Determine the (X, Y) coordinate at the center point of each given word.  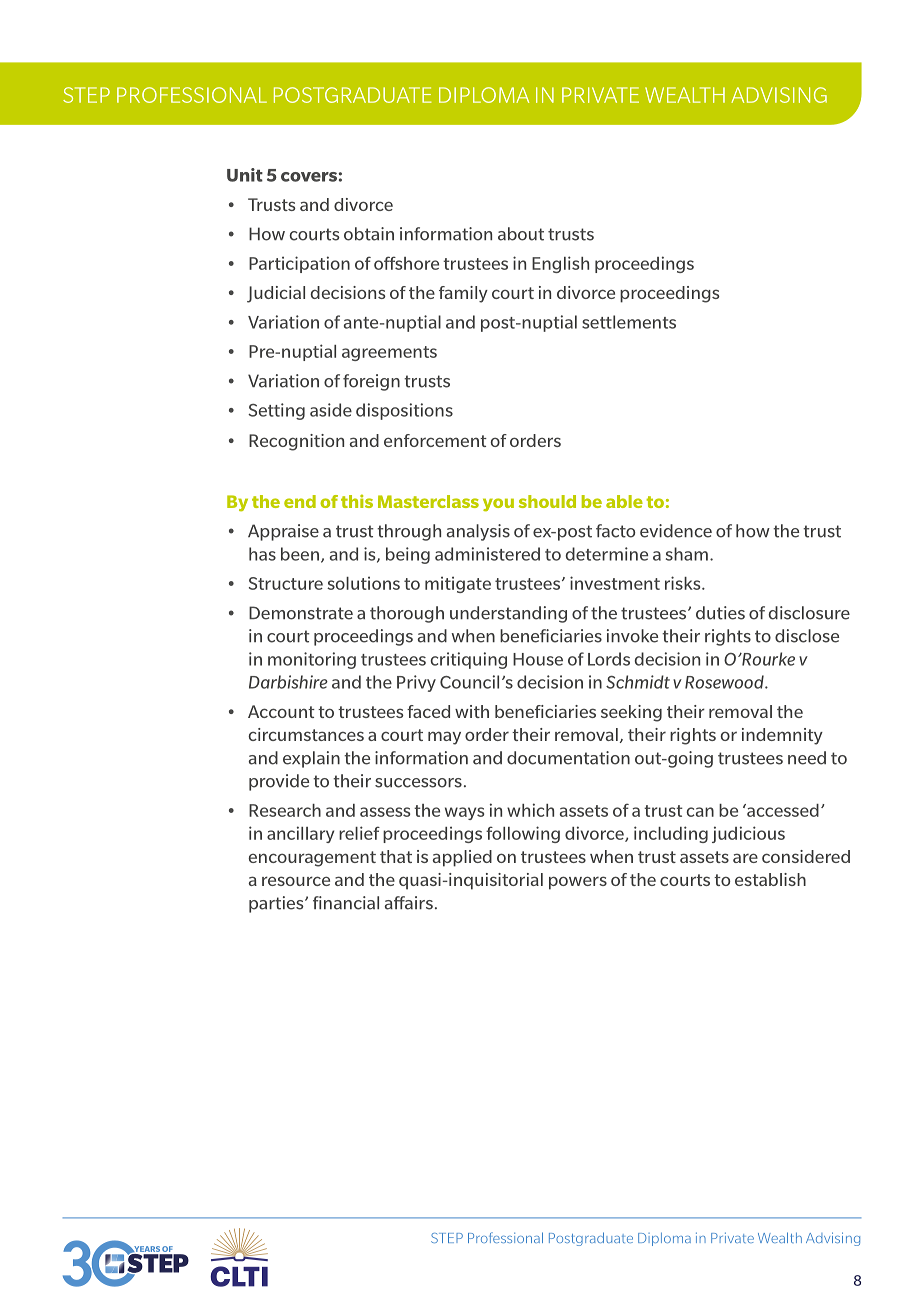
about (521, 234)
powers (578, 883)
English (560, 264)
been (300, 554)
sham (687, 554)
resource (296, 881)
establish (770, 879)
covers (309, 177)
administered (487, 554)
